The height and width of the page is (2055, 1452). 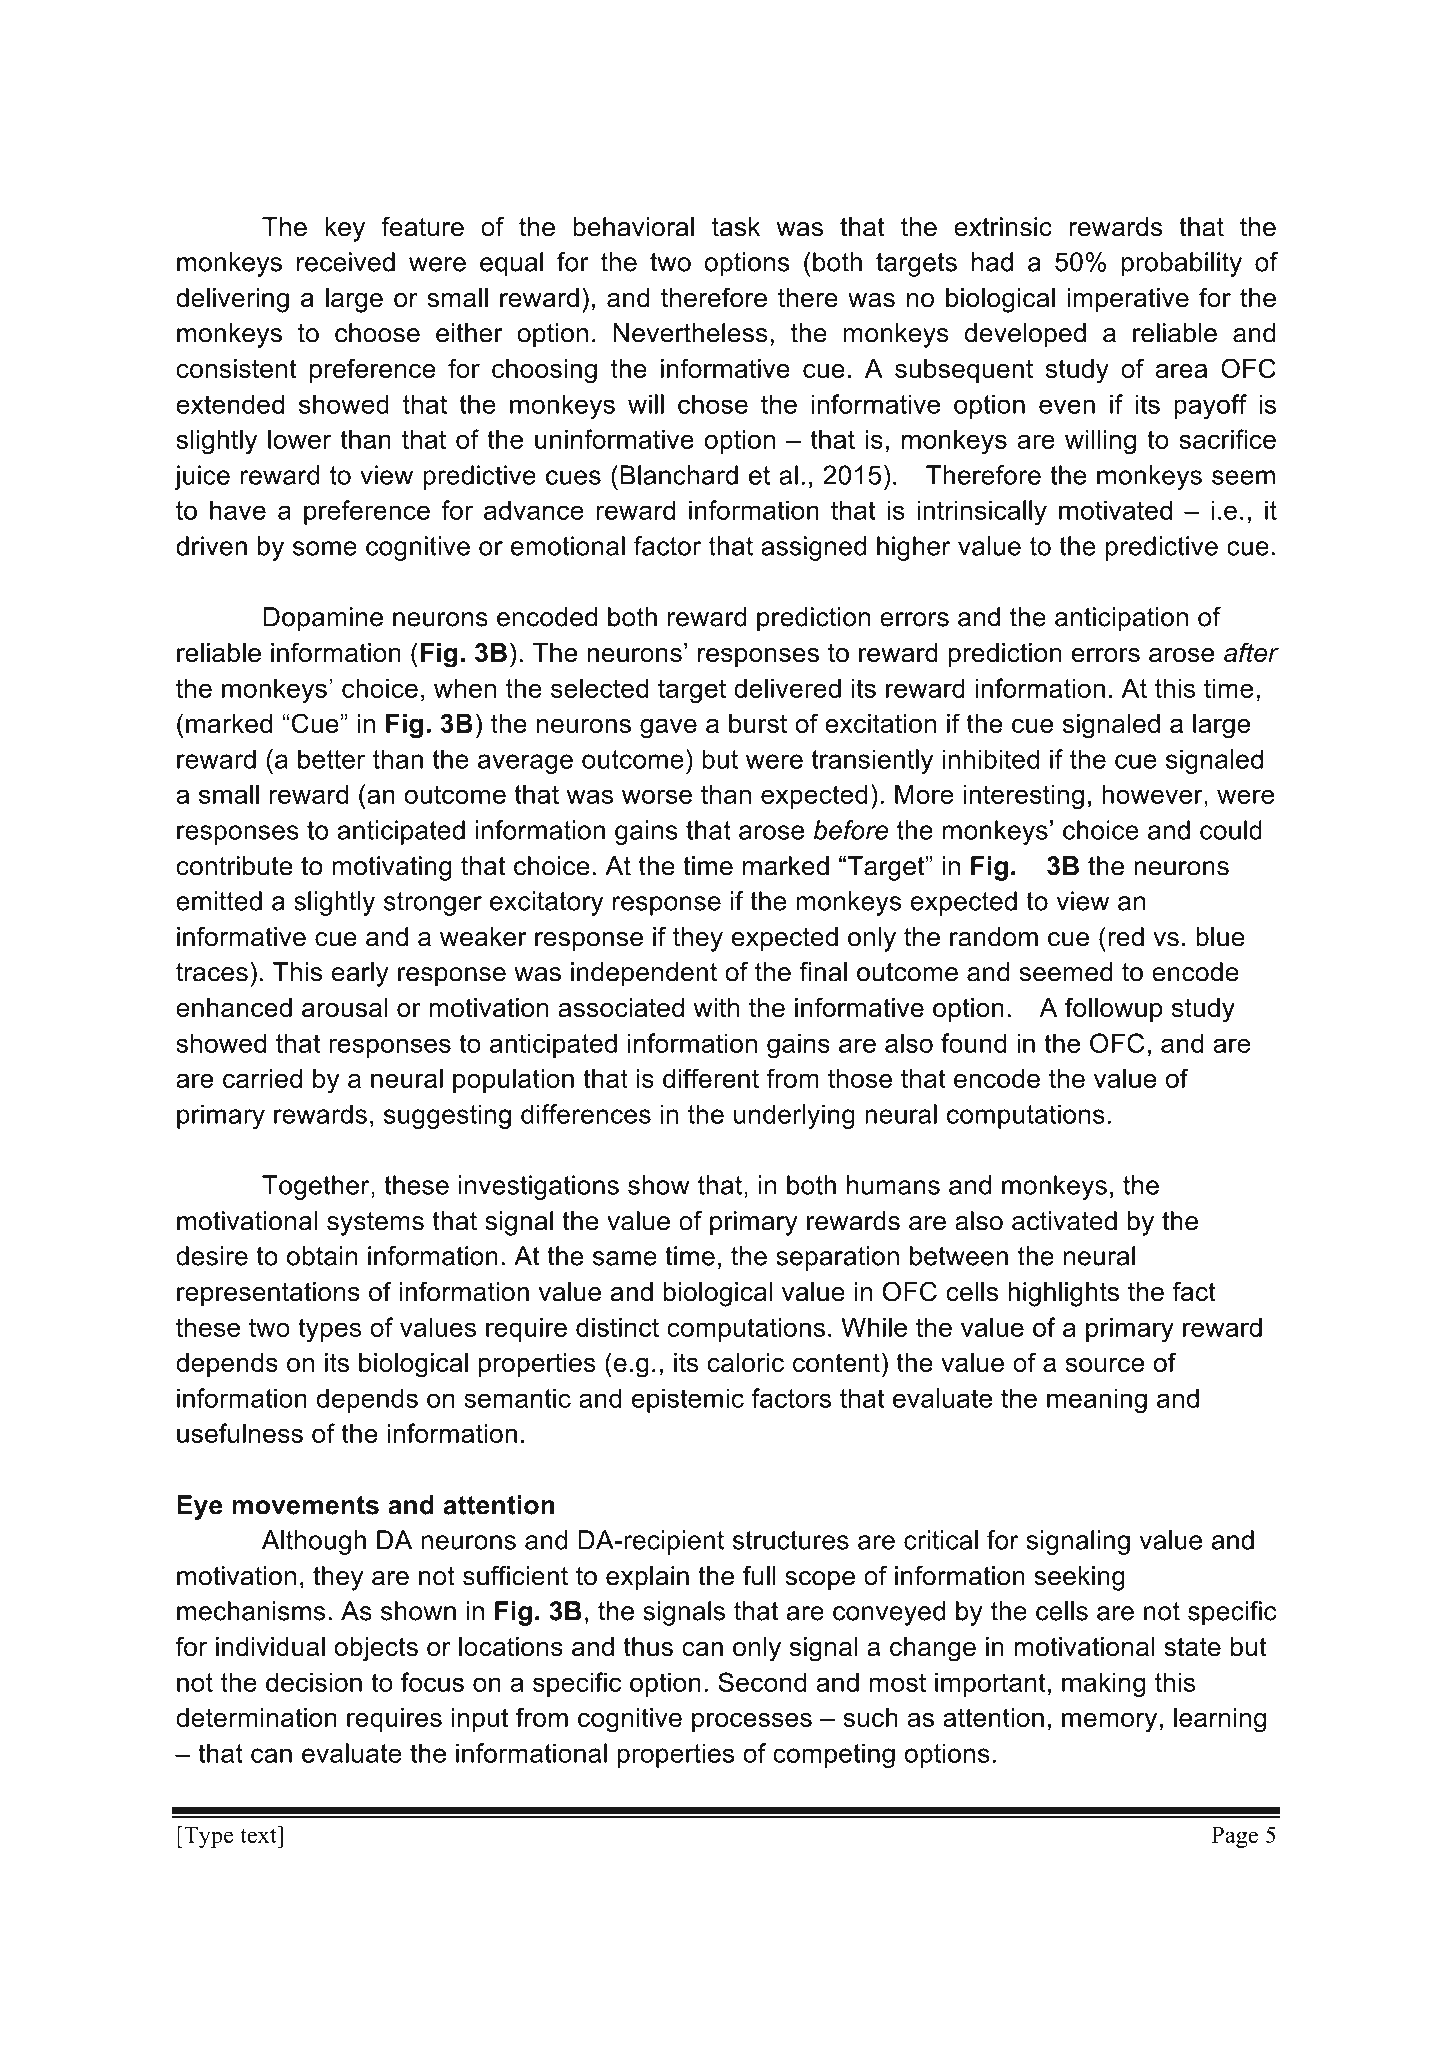 I want to click on received, so click(x=346, y=262).
